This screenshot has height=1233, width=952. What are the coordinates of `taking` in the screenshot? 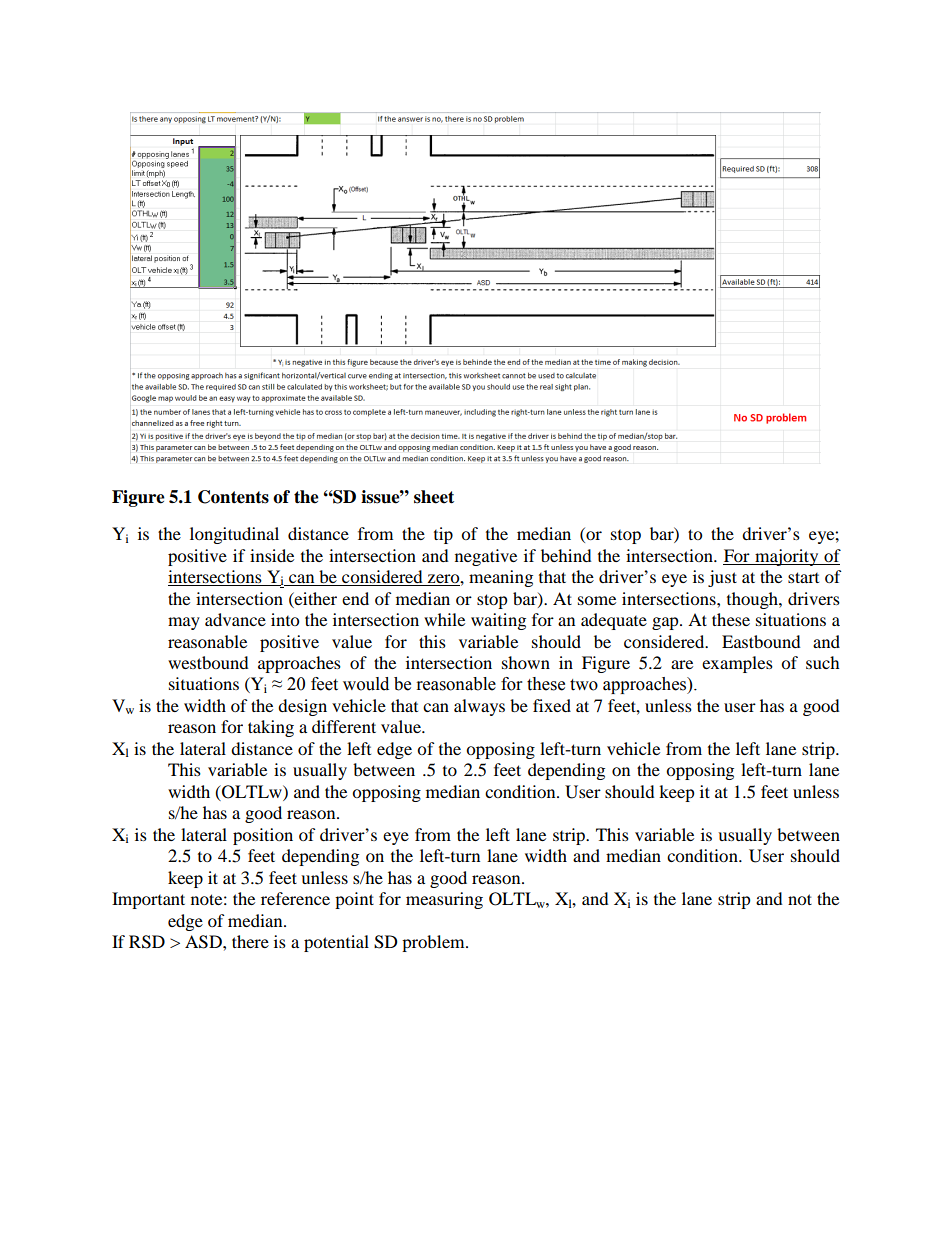 It's located at (271, 728).
